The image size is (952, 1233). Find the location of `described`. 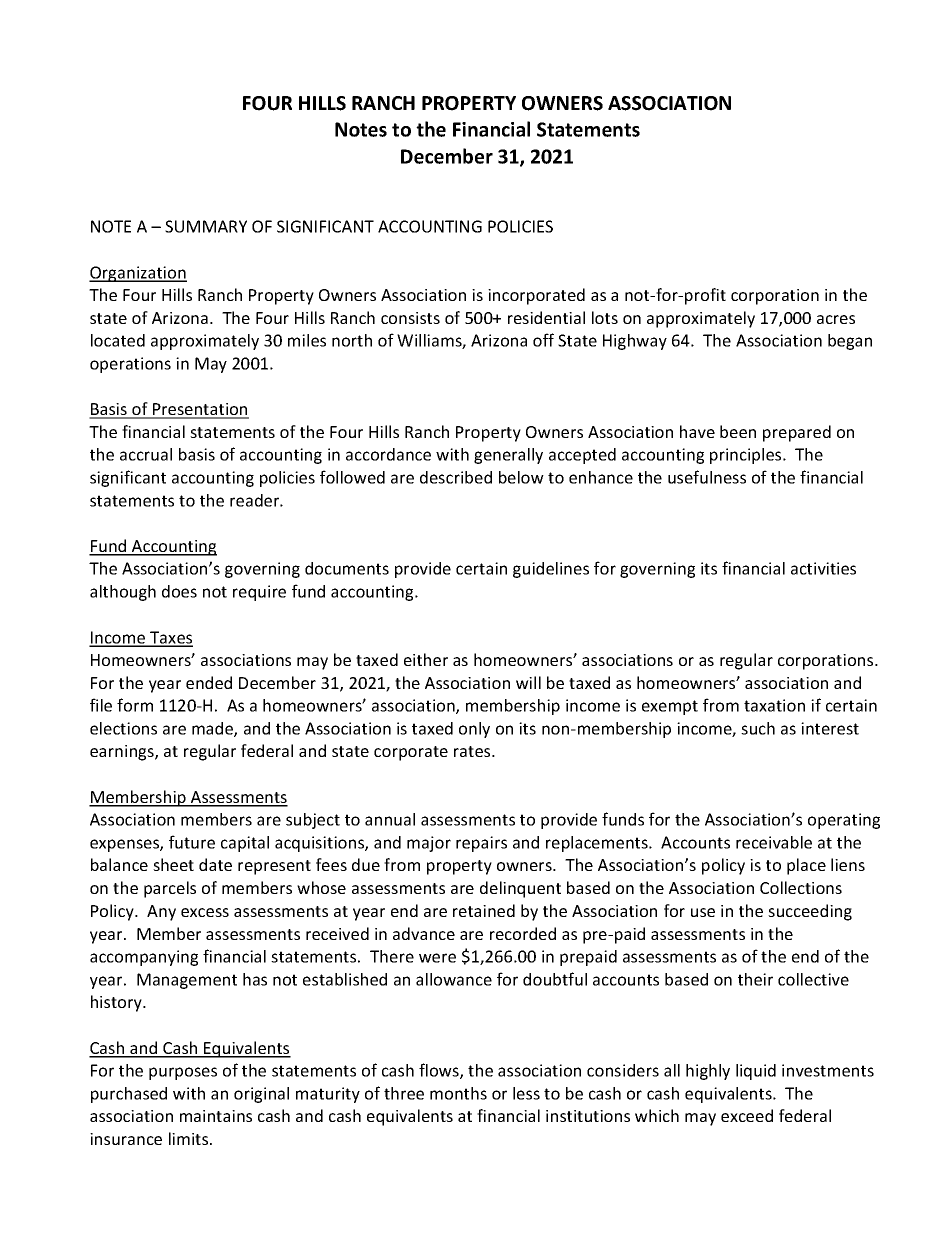

described is located at coordinates (456, 477).
